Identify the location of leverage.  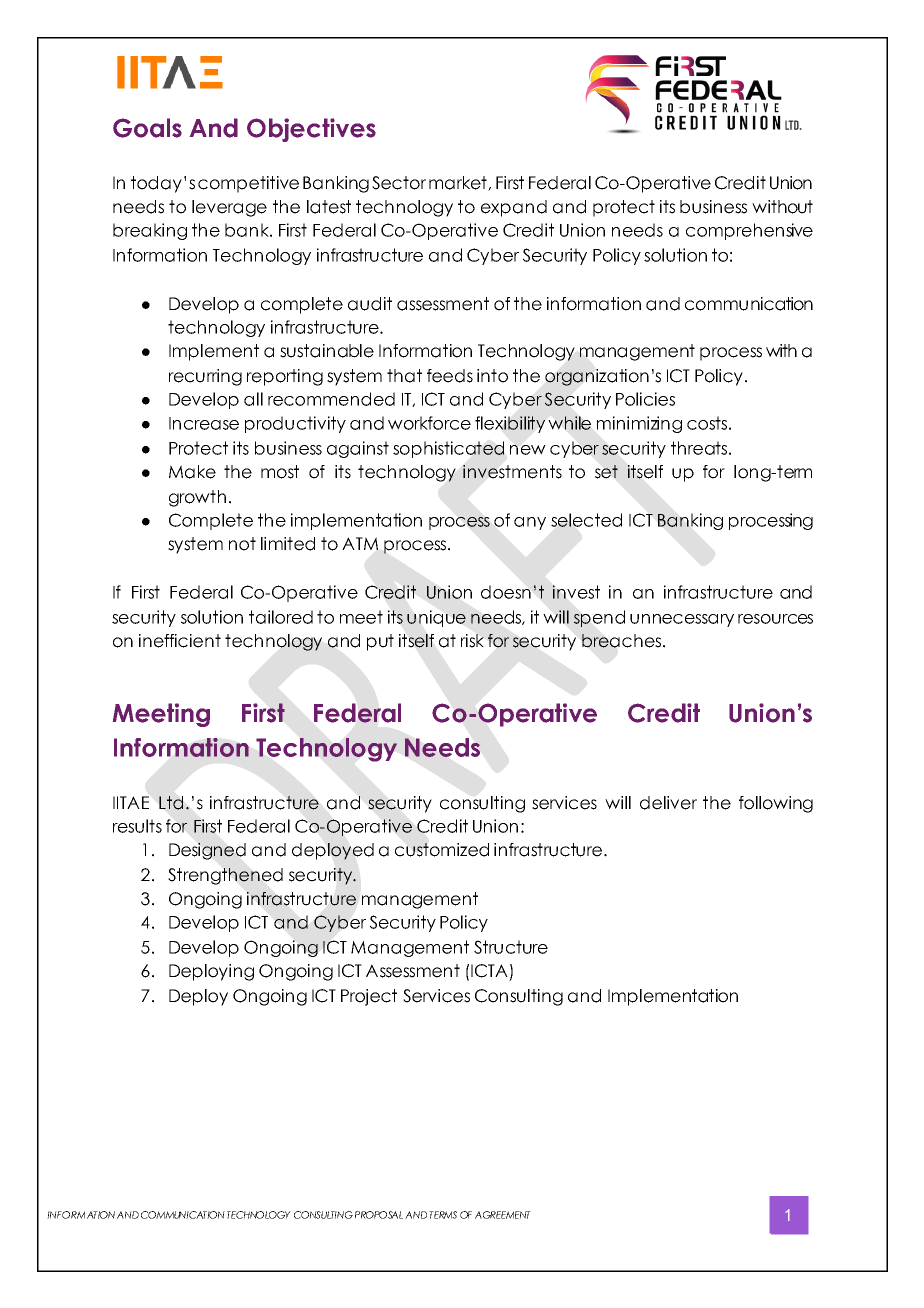
(229, 208).
